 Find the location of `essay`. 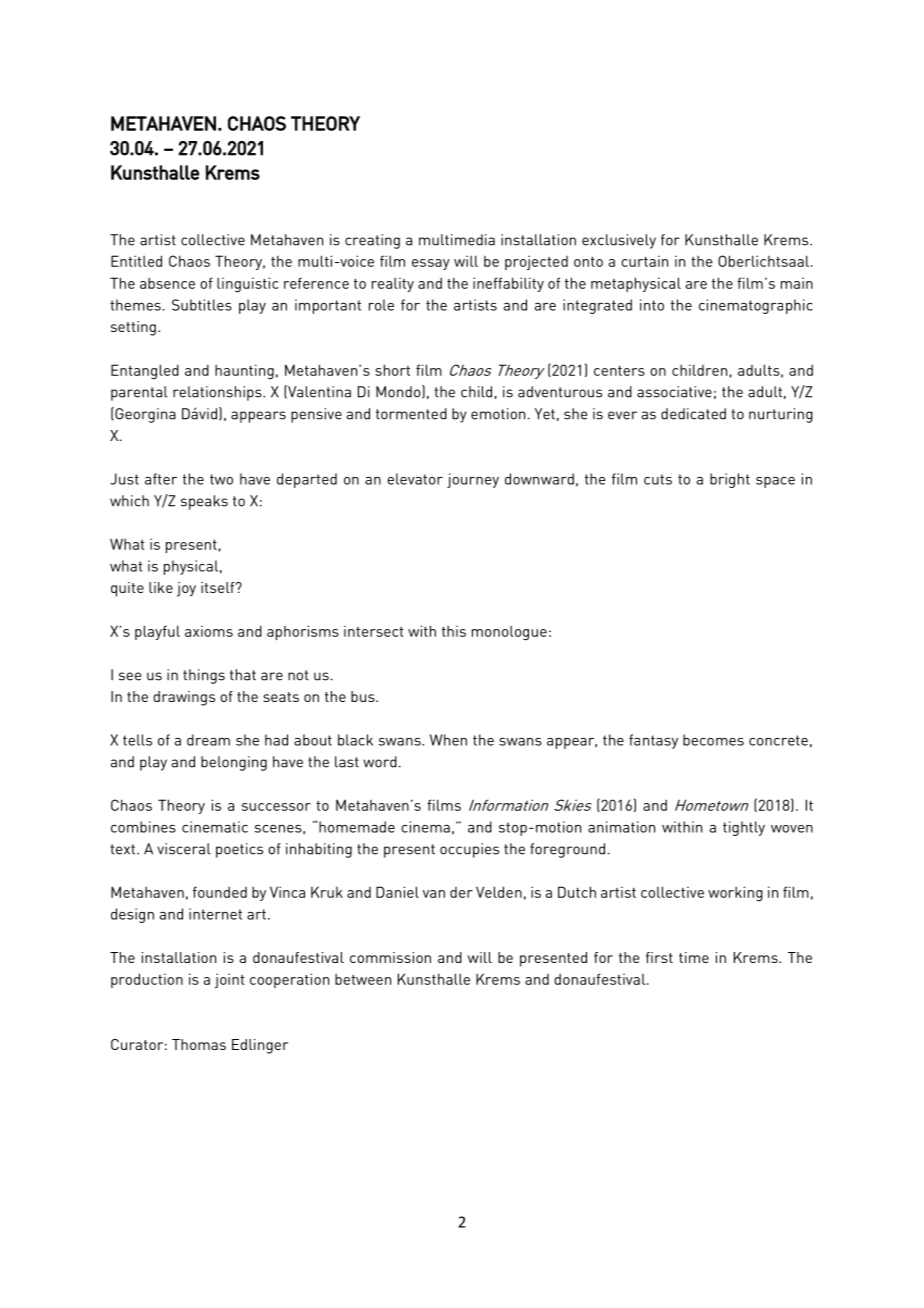

essay is located at coordinates (431, 264).
